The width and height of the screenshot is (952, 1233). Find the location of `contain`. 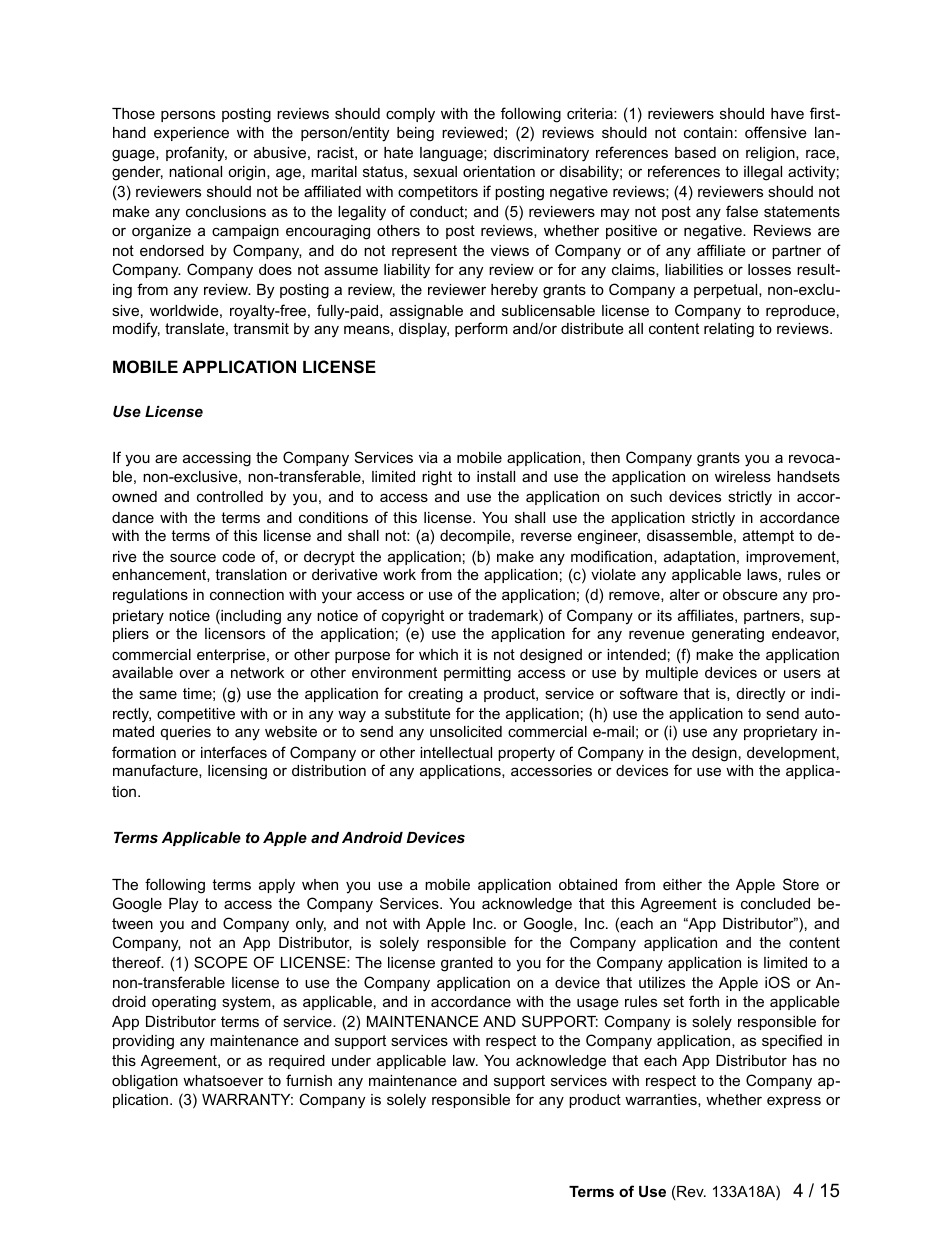

contain is located at coordinates (708, 132).
